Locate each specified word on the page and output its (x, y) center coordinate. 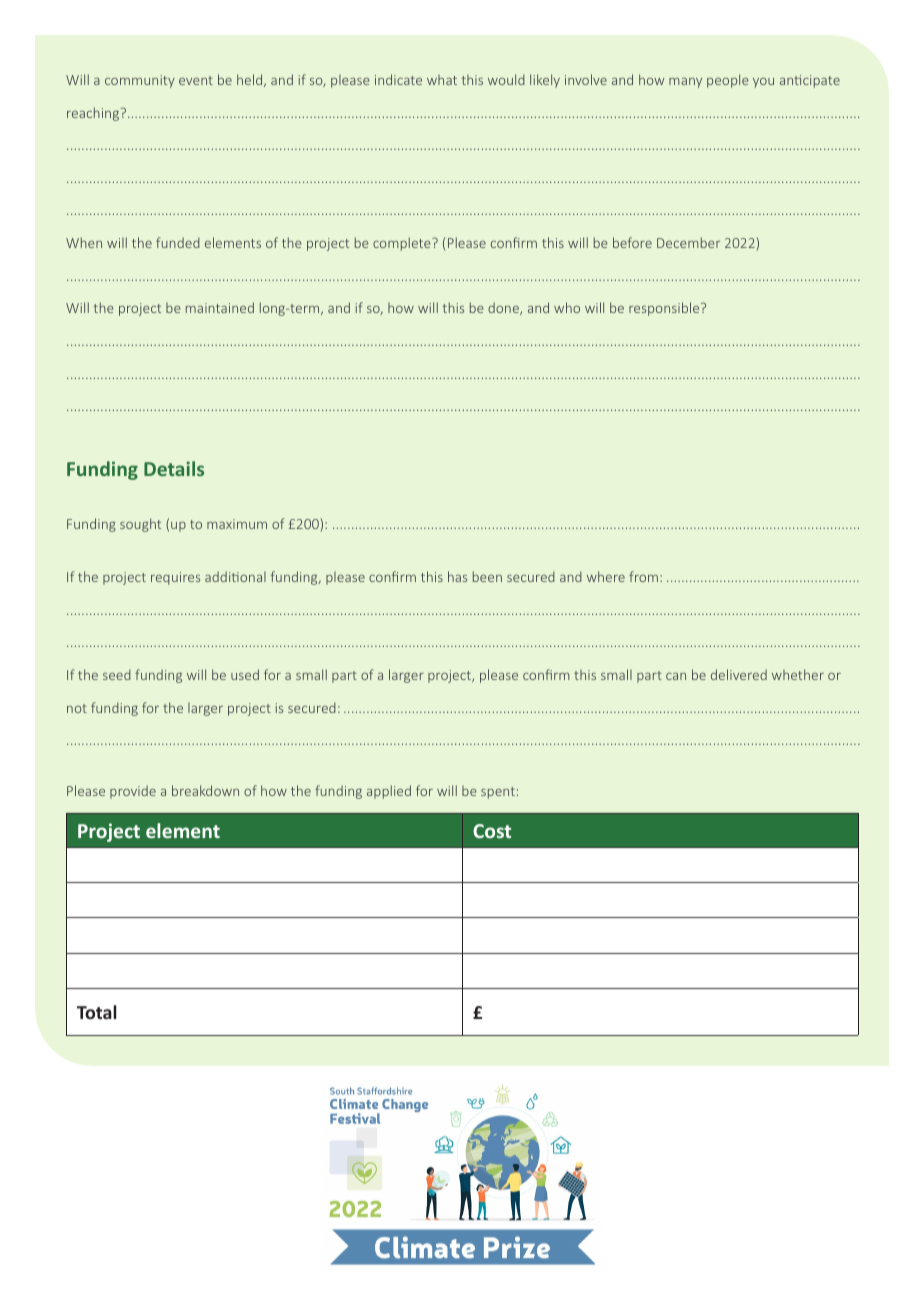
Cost (492, 831)
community (140, 81)
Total (97, 1012)
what (442, 80)
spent (498, 793)
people (728, 81)
